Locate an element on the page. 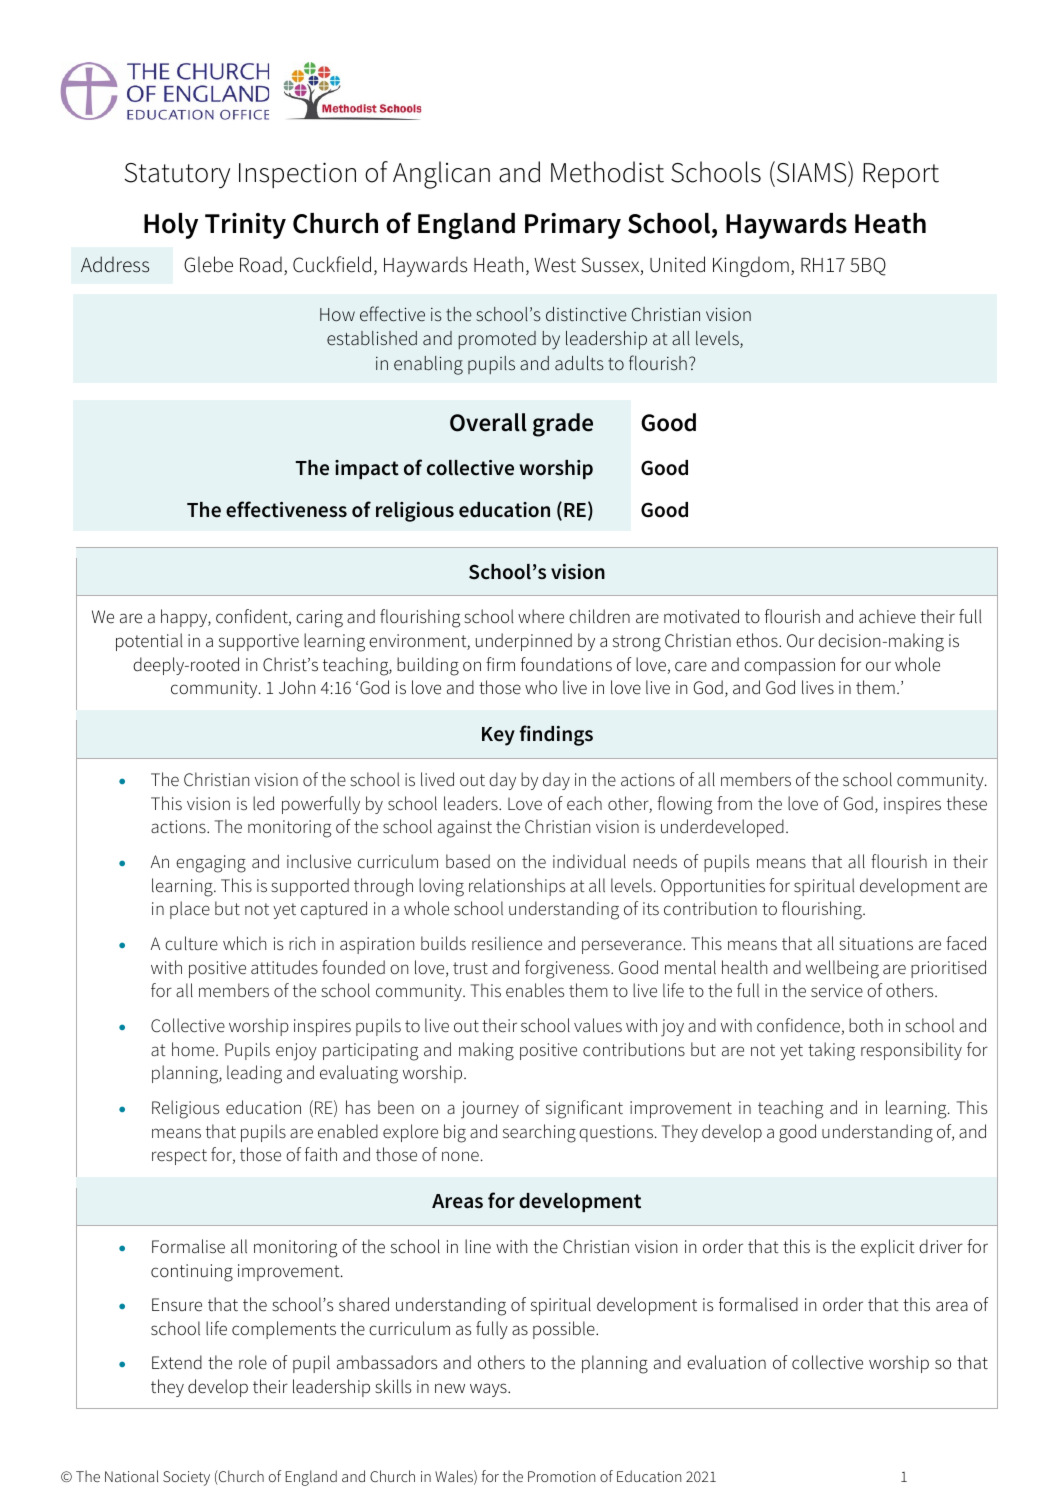  Society is located at coordinates (186, 1478).
